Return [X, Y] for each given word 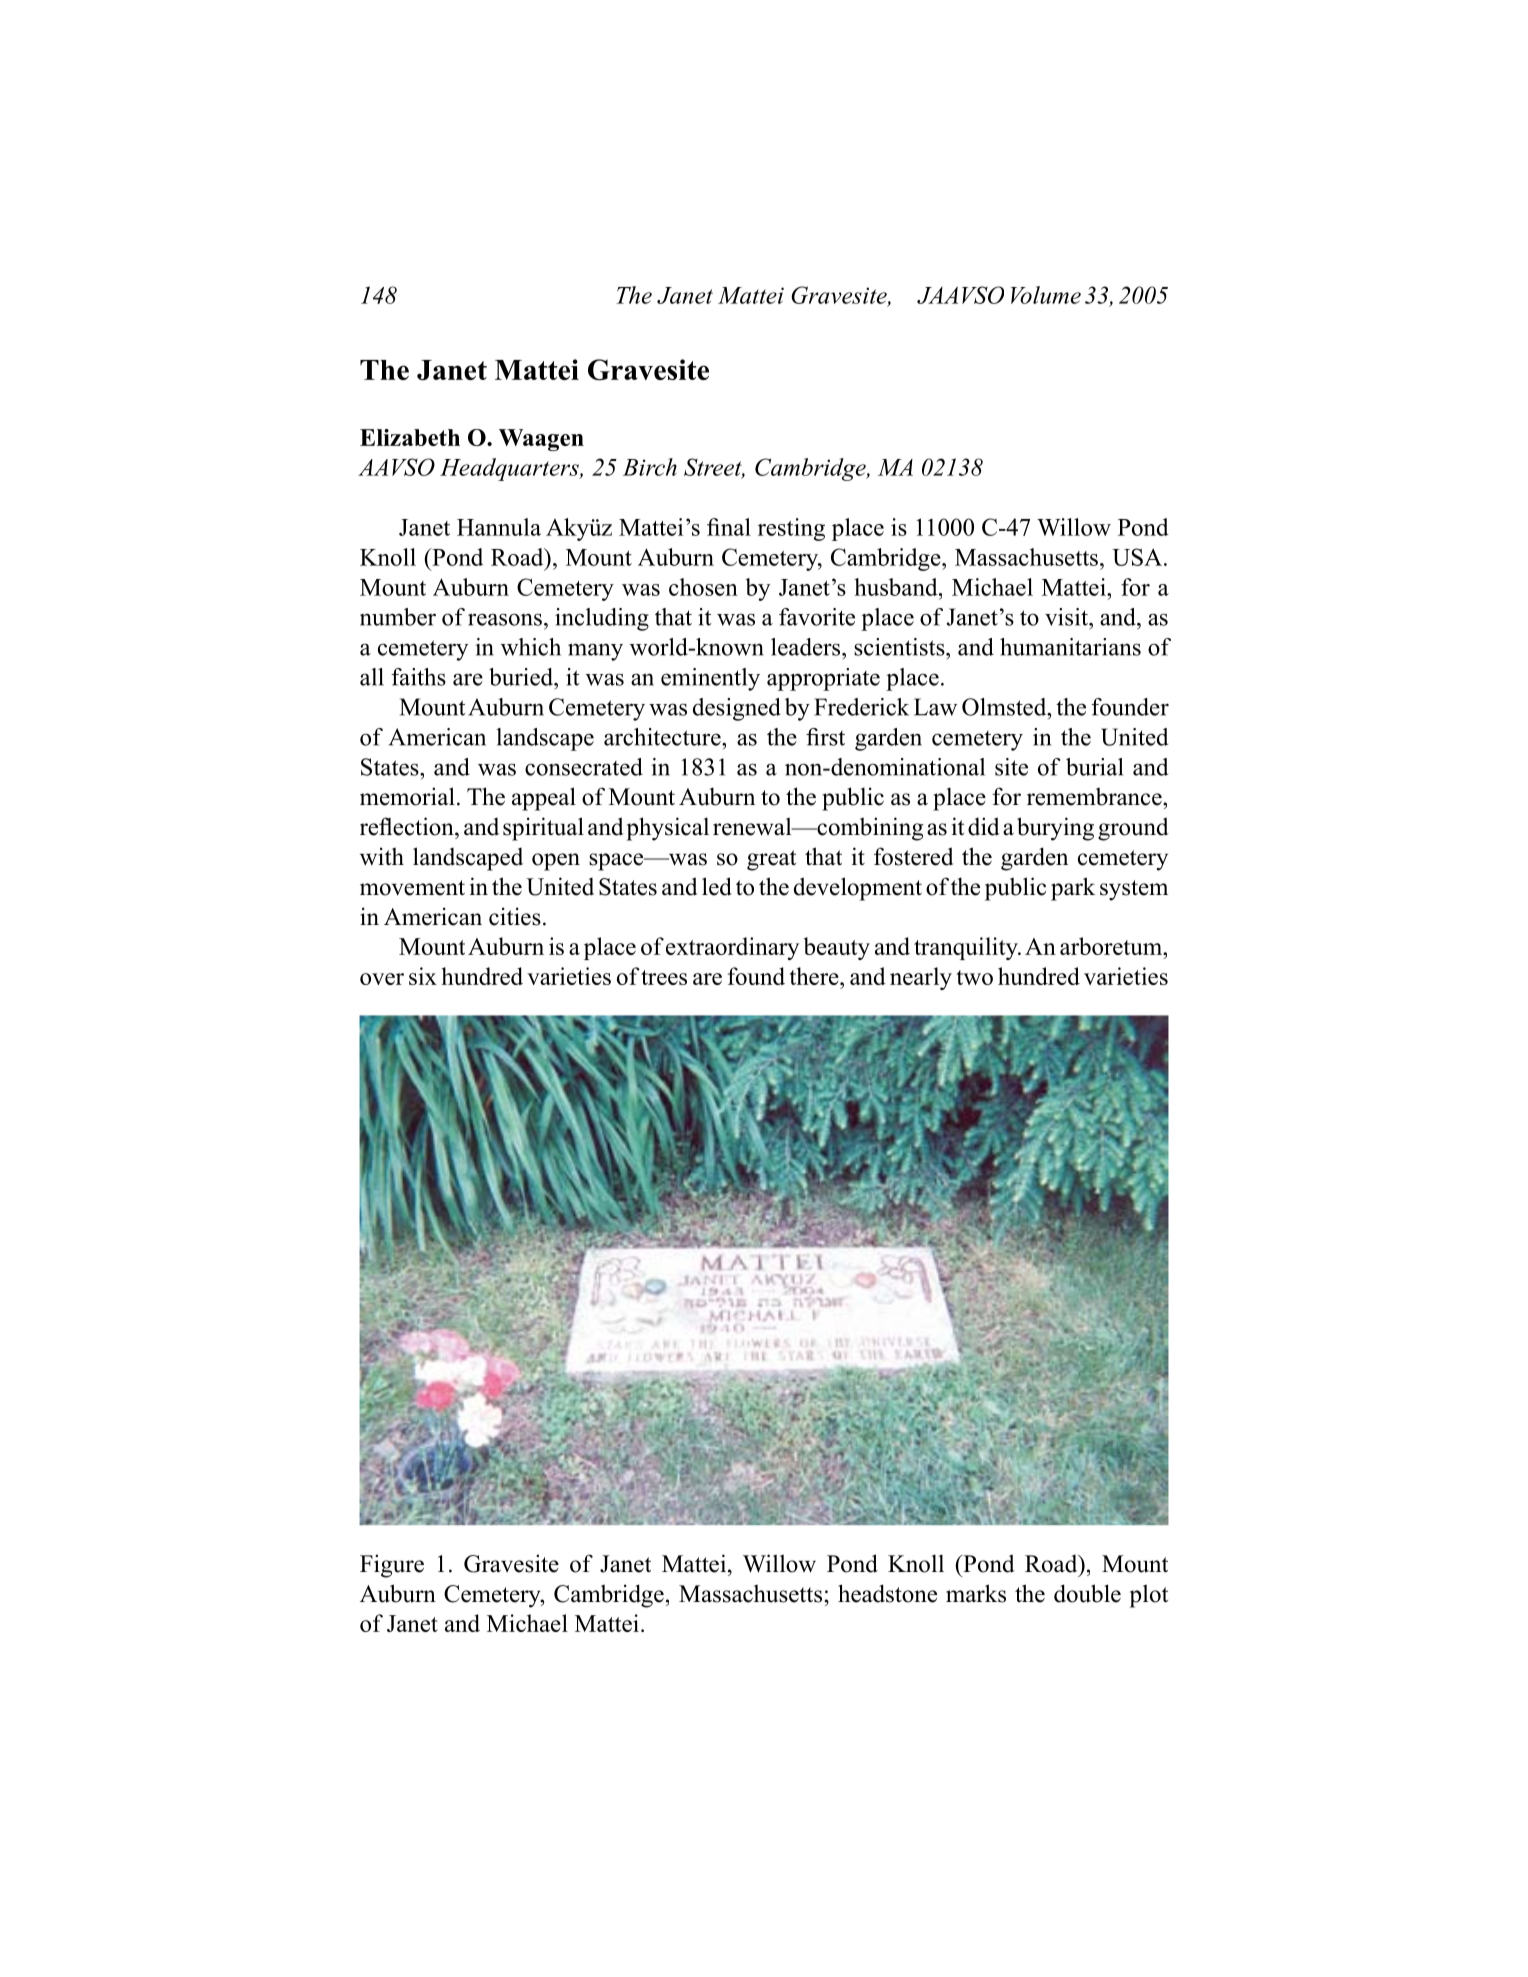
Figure [392, 1566]
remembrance [1095, 796]
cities [515, 916]
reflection [408, 826]
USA [1137, 557]
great [771, 860]
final [729, 527]
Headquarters [510, 469]
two [974, 977]
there [815, 976]
